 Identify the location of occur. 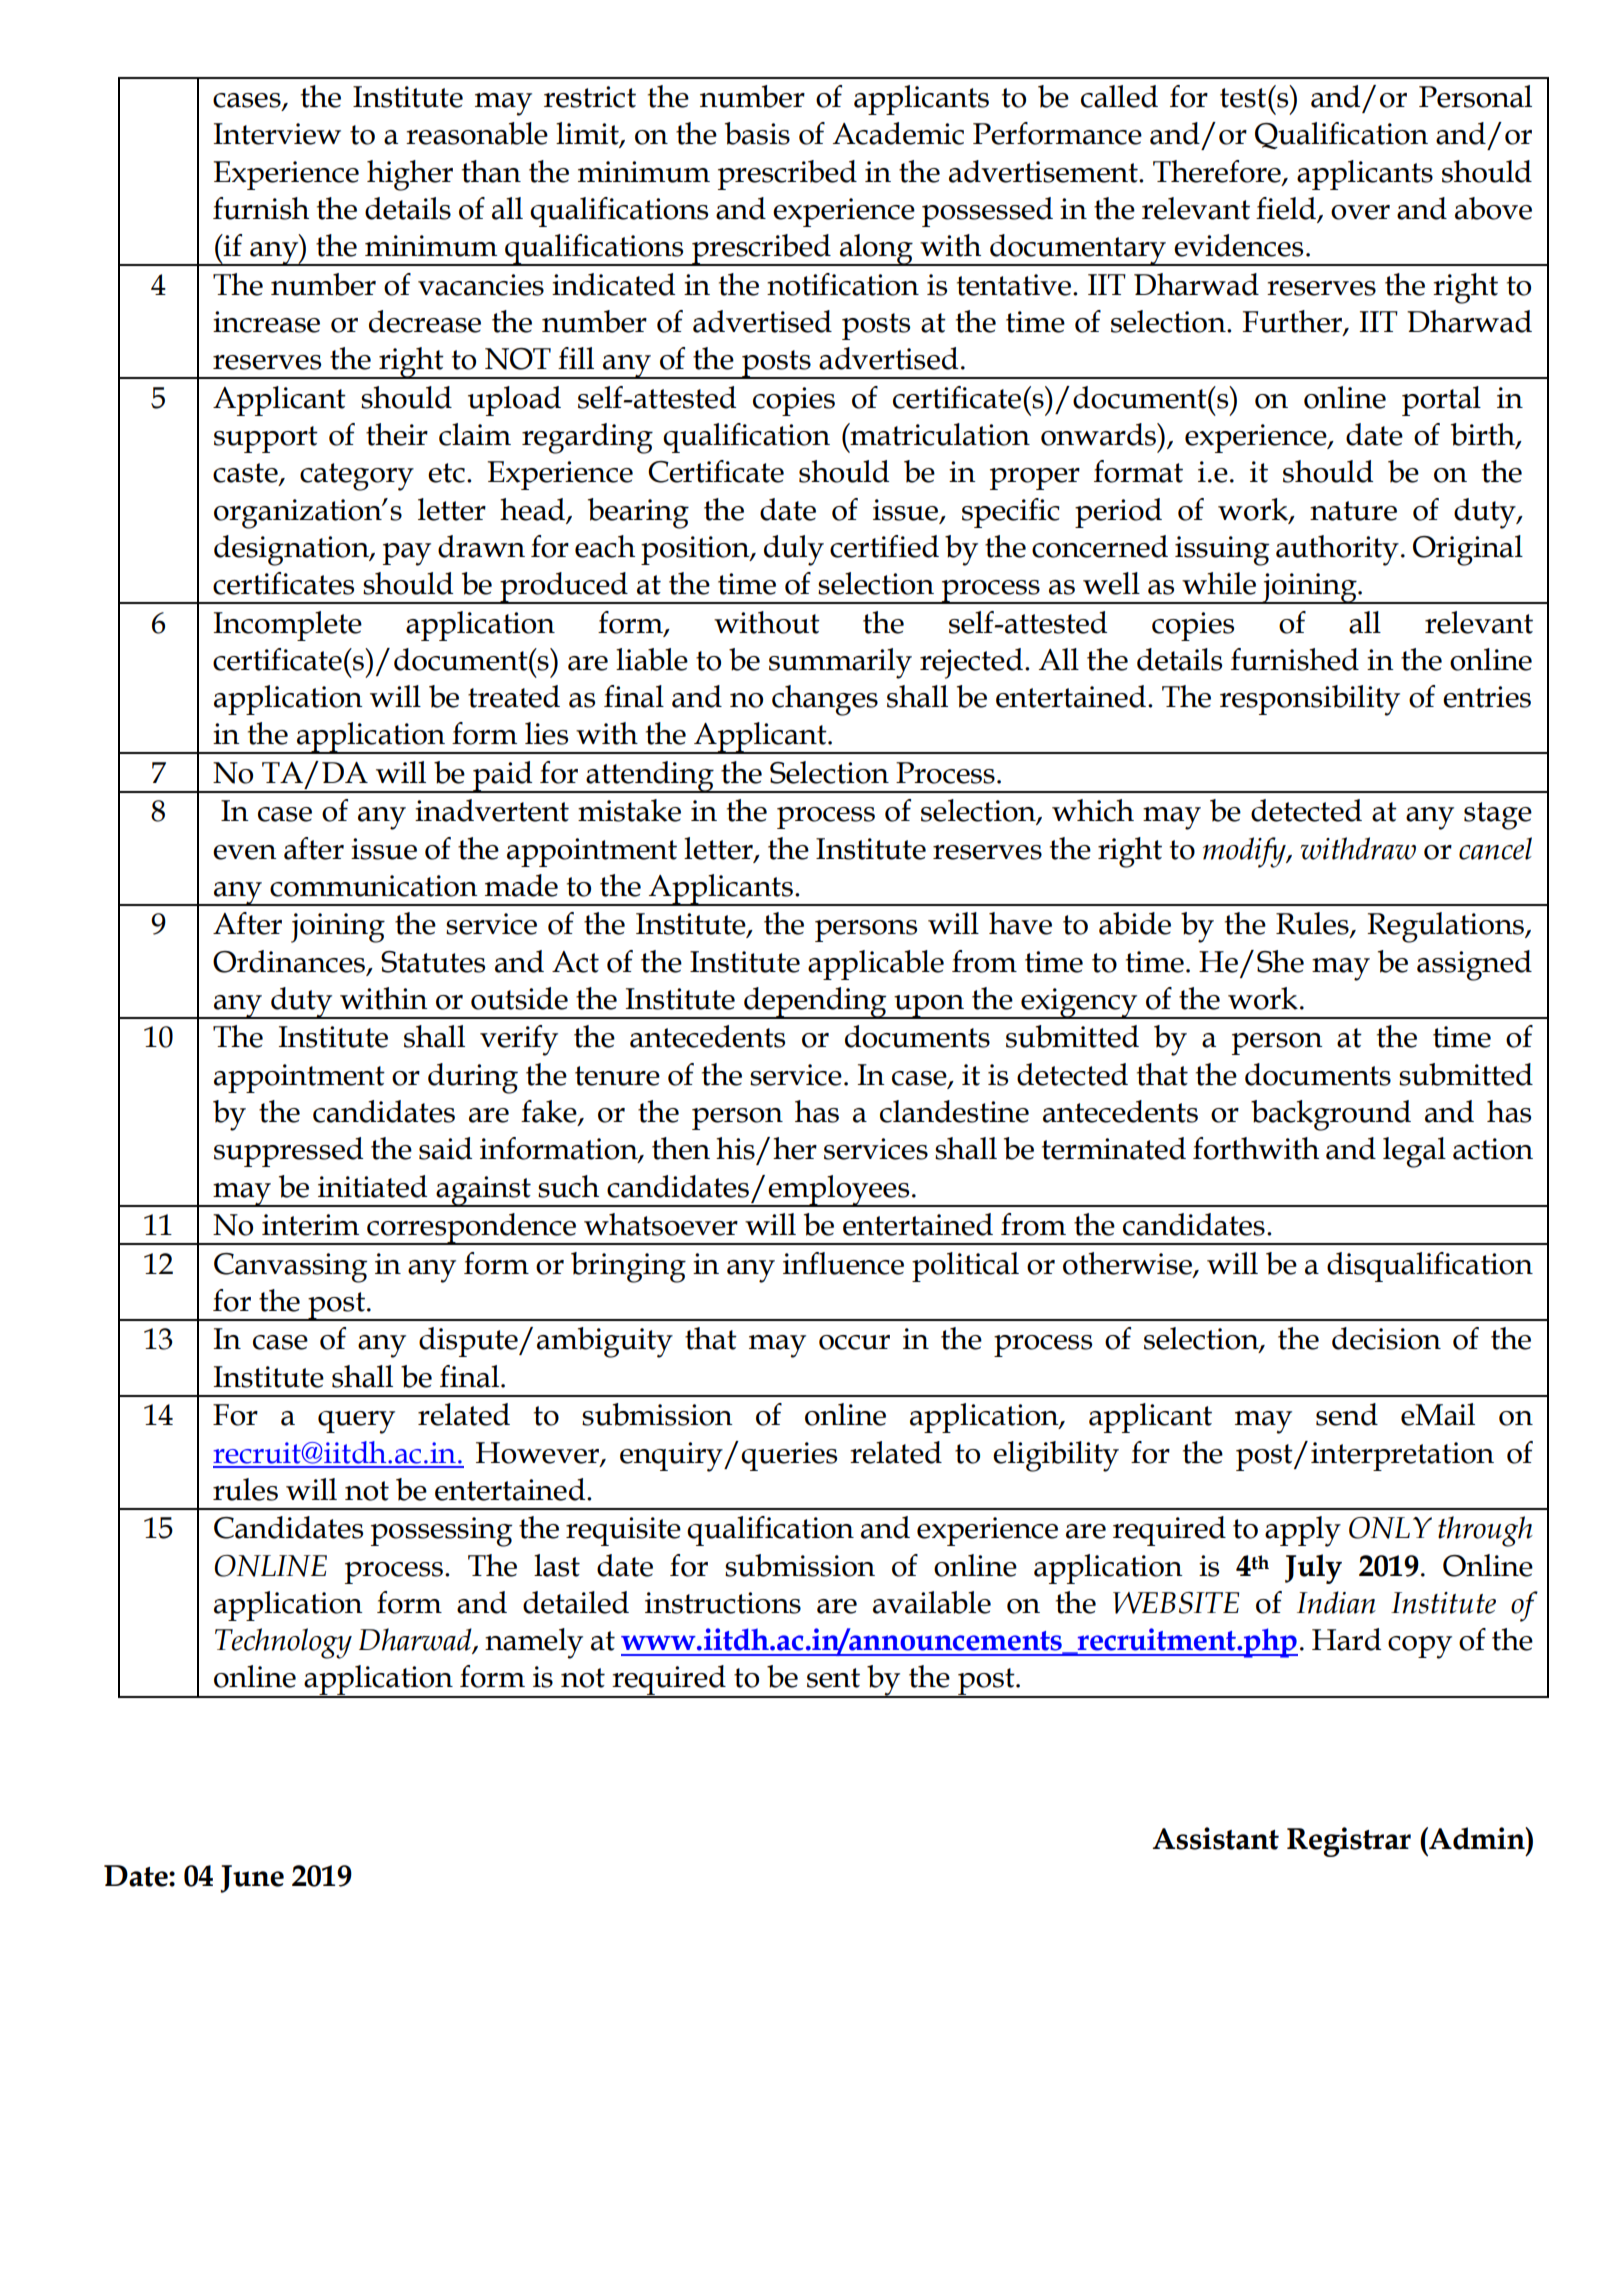
(854, 1342).
